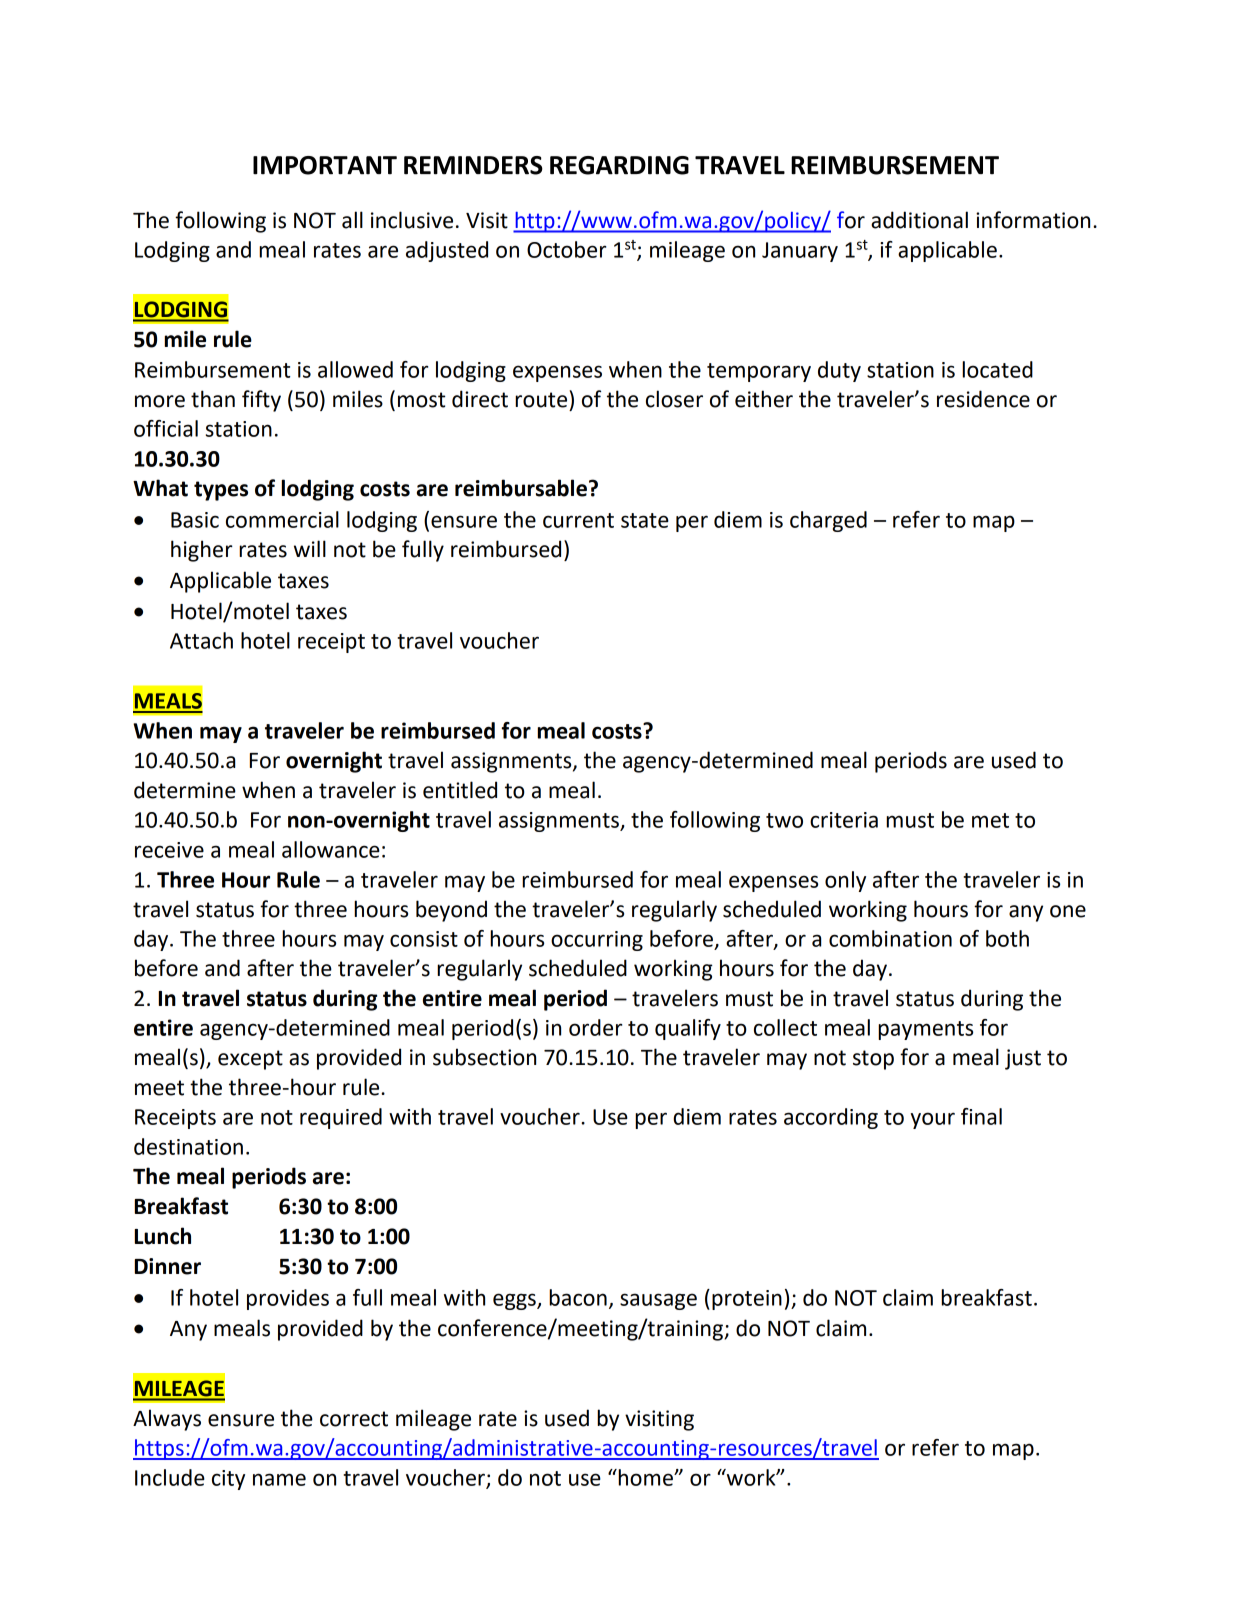  Describe the element at coordinates (279, 1479) in the screenshot. I see `name` at that location.
